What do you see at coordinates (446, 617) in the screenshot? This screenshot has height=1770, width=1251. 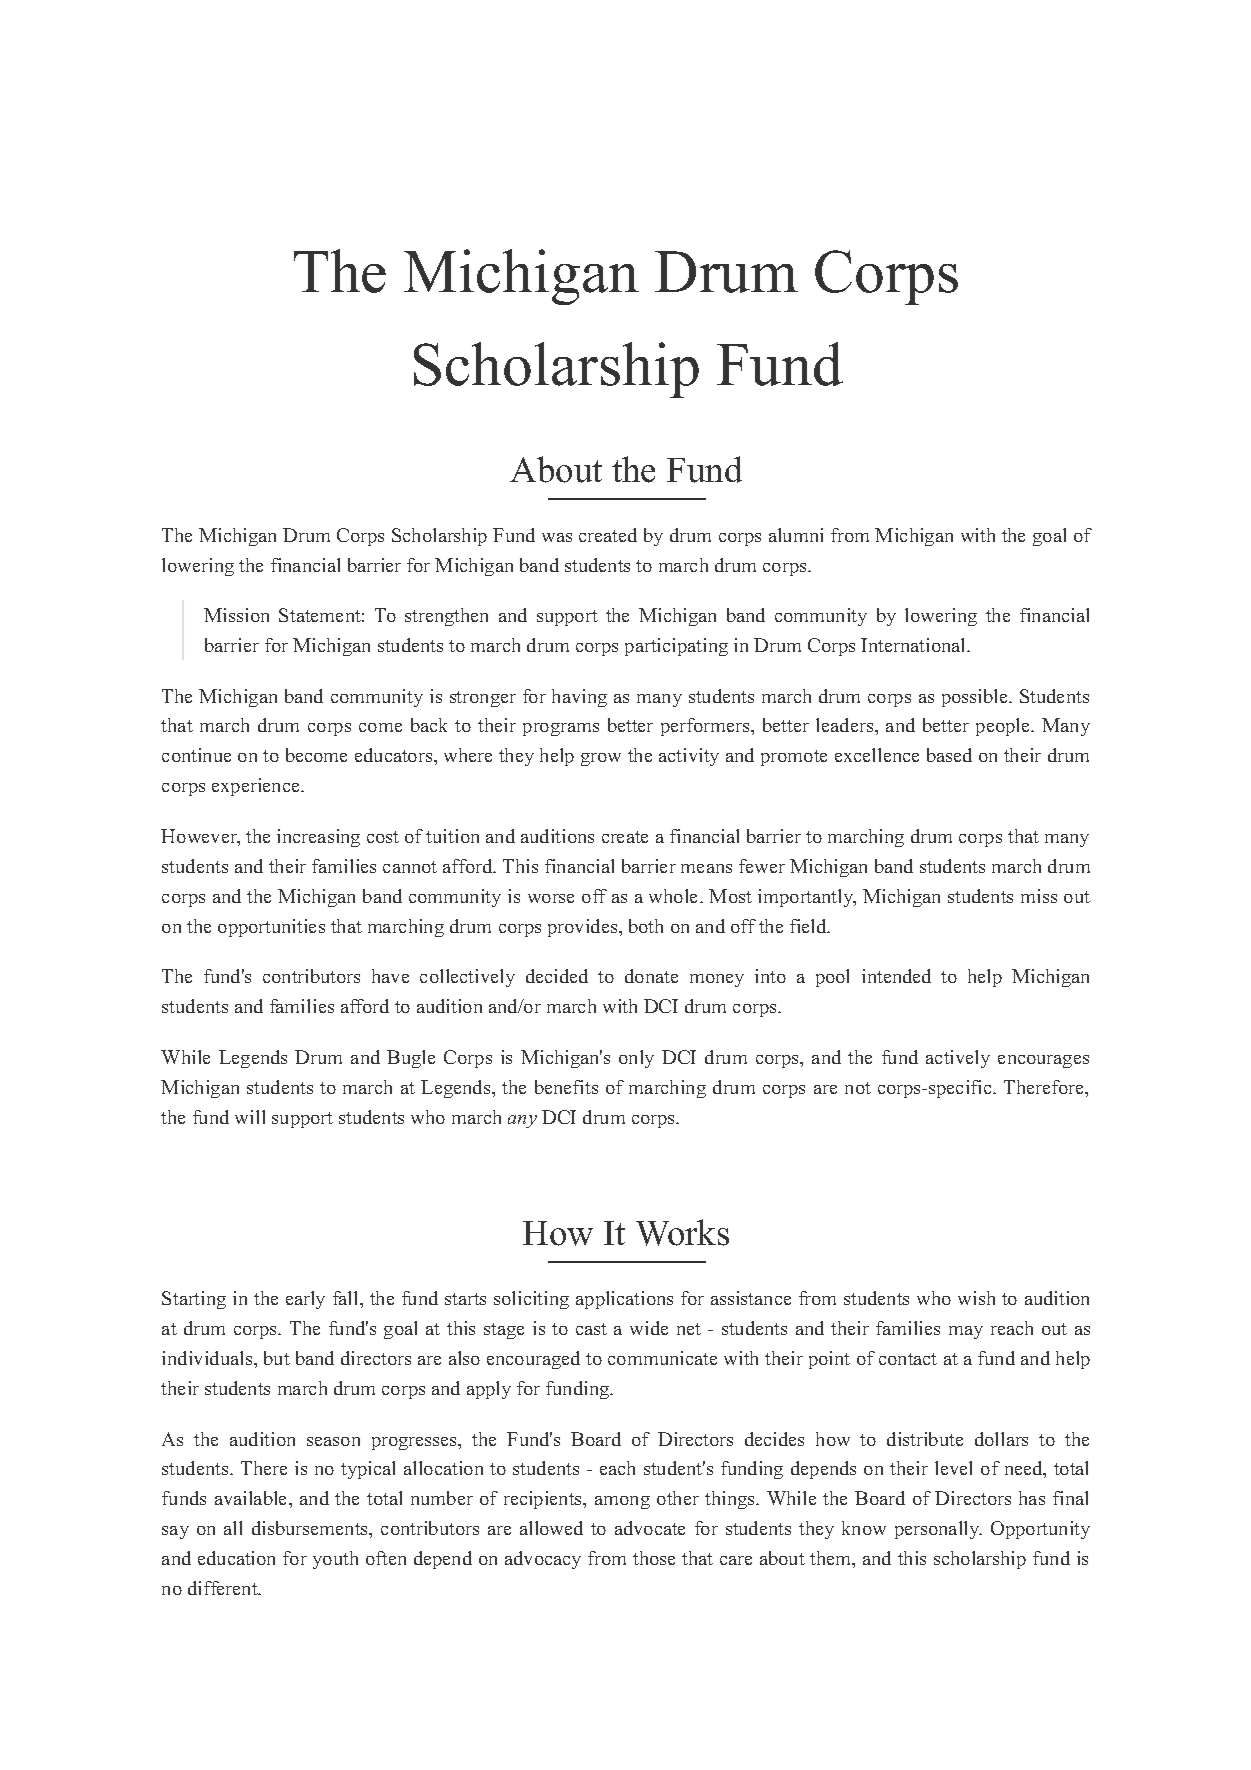 I see `strengthen` at bounding box center [446, 617].
